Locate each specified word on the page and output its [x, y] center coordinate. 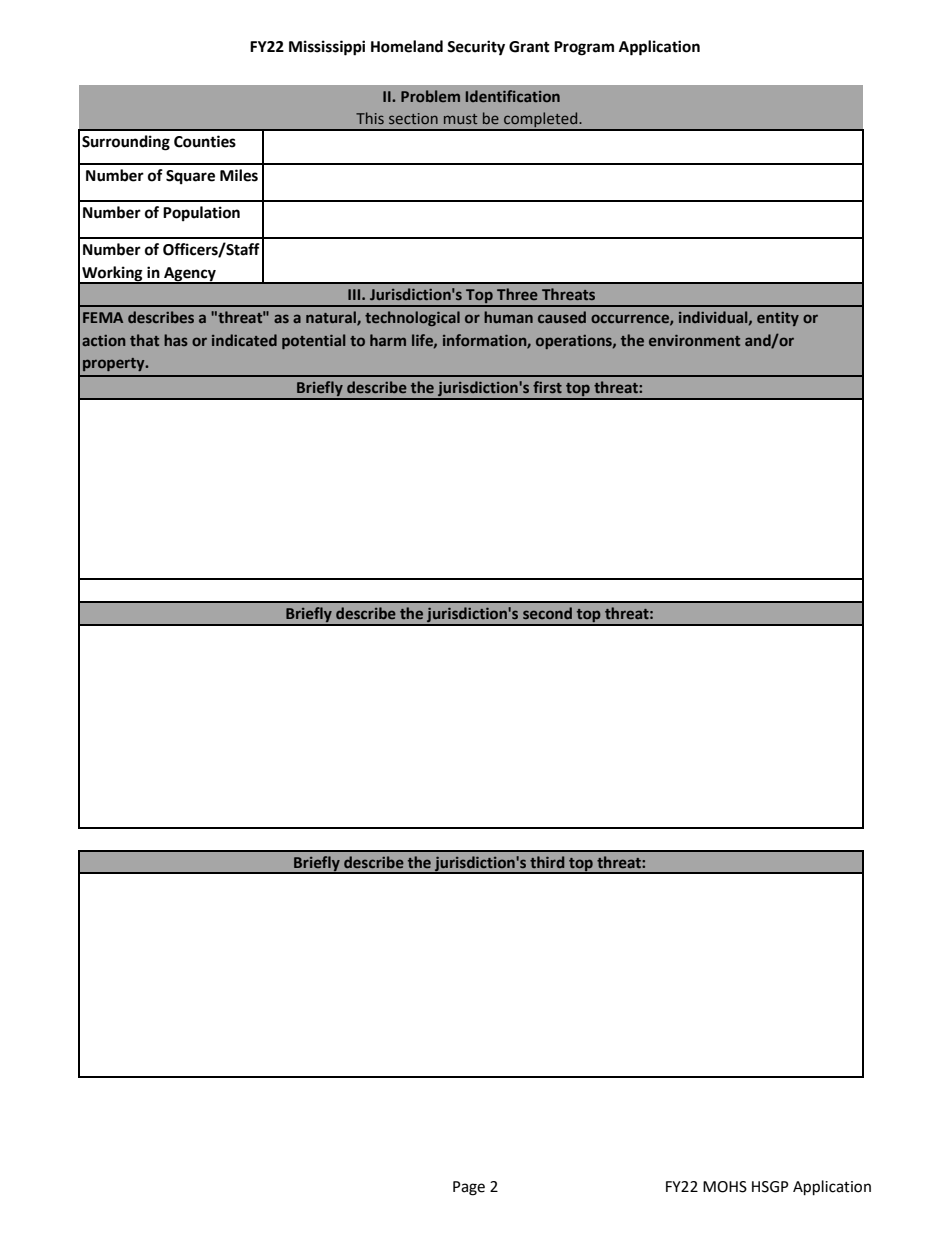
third [547, 862]
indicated [244, 340]
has [176, 340]
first [547, 387]
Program [584, 48]
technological [412, 318]
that [144, 340]
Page [469, 1188]
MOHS [725, 1187]
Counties [205, 141]
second [547, 613]
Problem [430, 96]
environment [694, 340]
